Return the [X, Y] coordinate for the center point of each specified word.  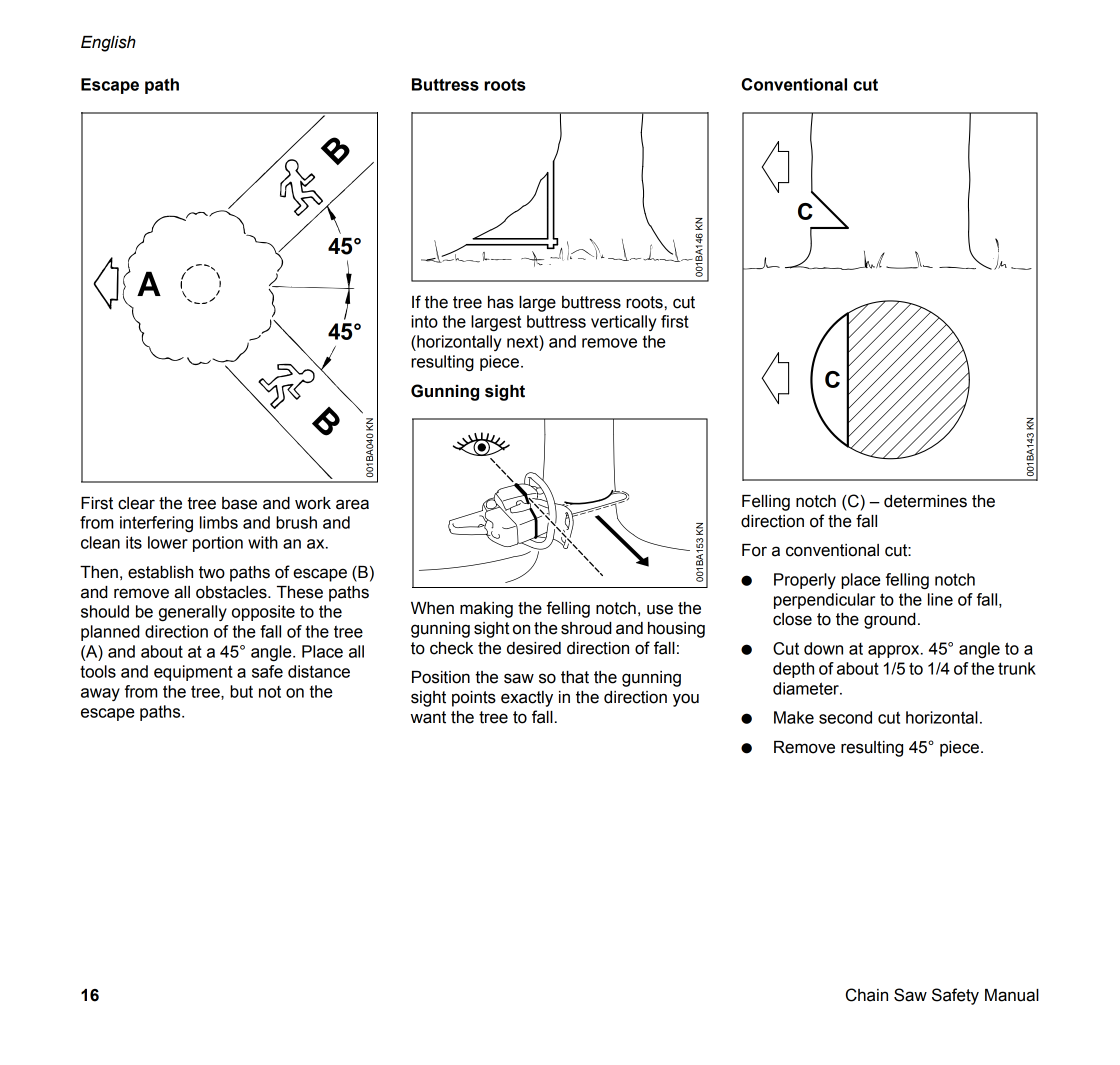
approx [895, 651]
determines [925, 501]
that [575, 677]
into [424, 321]
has [501, 302]
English [108, 44]
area [352, 504]
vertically [624, 323]
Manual [1012, 995]
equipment [193, 673]
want [428, 717]
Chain [867, 995]
